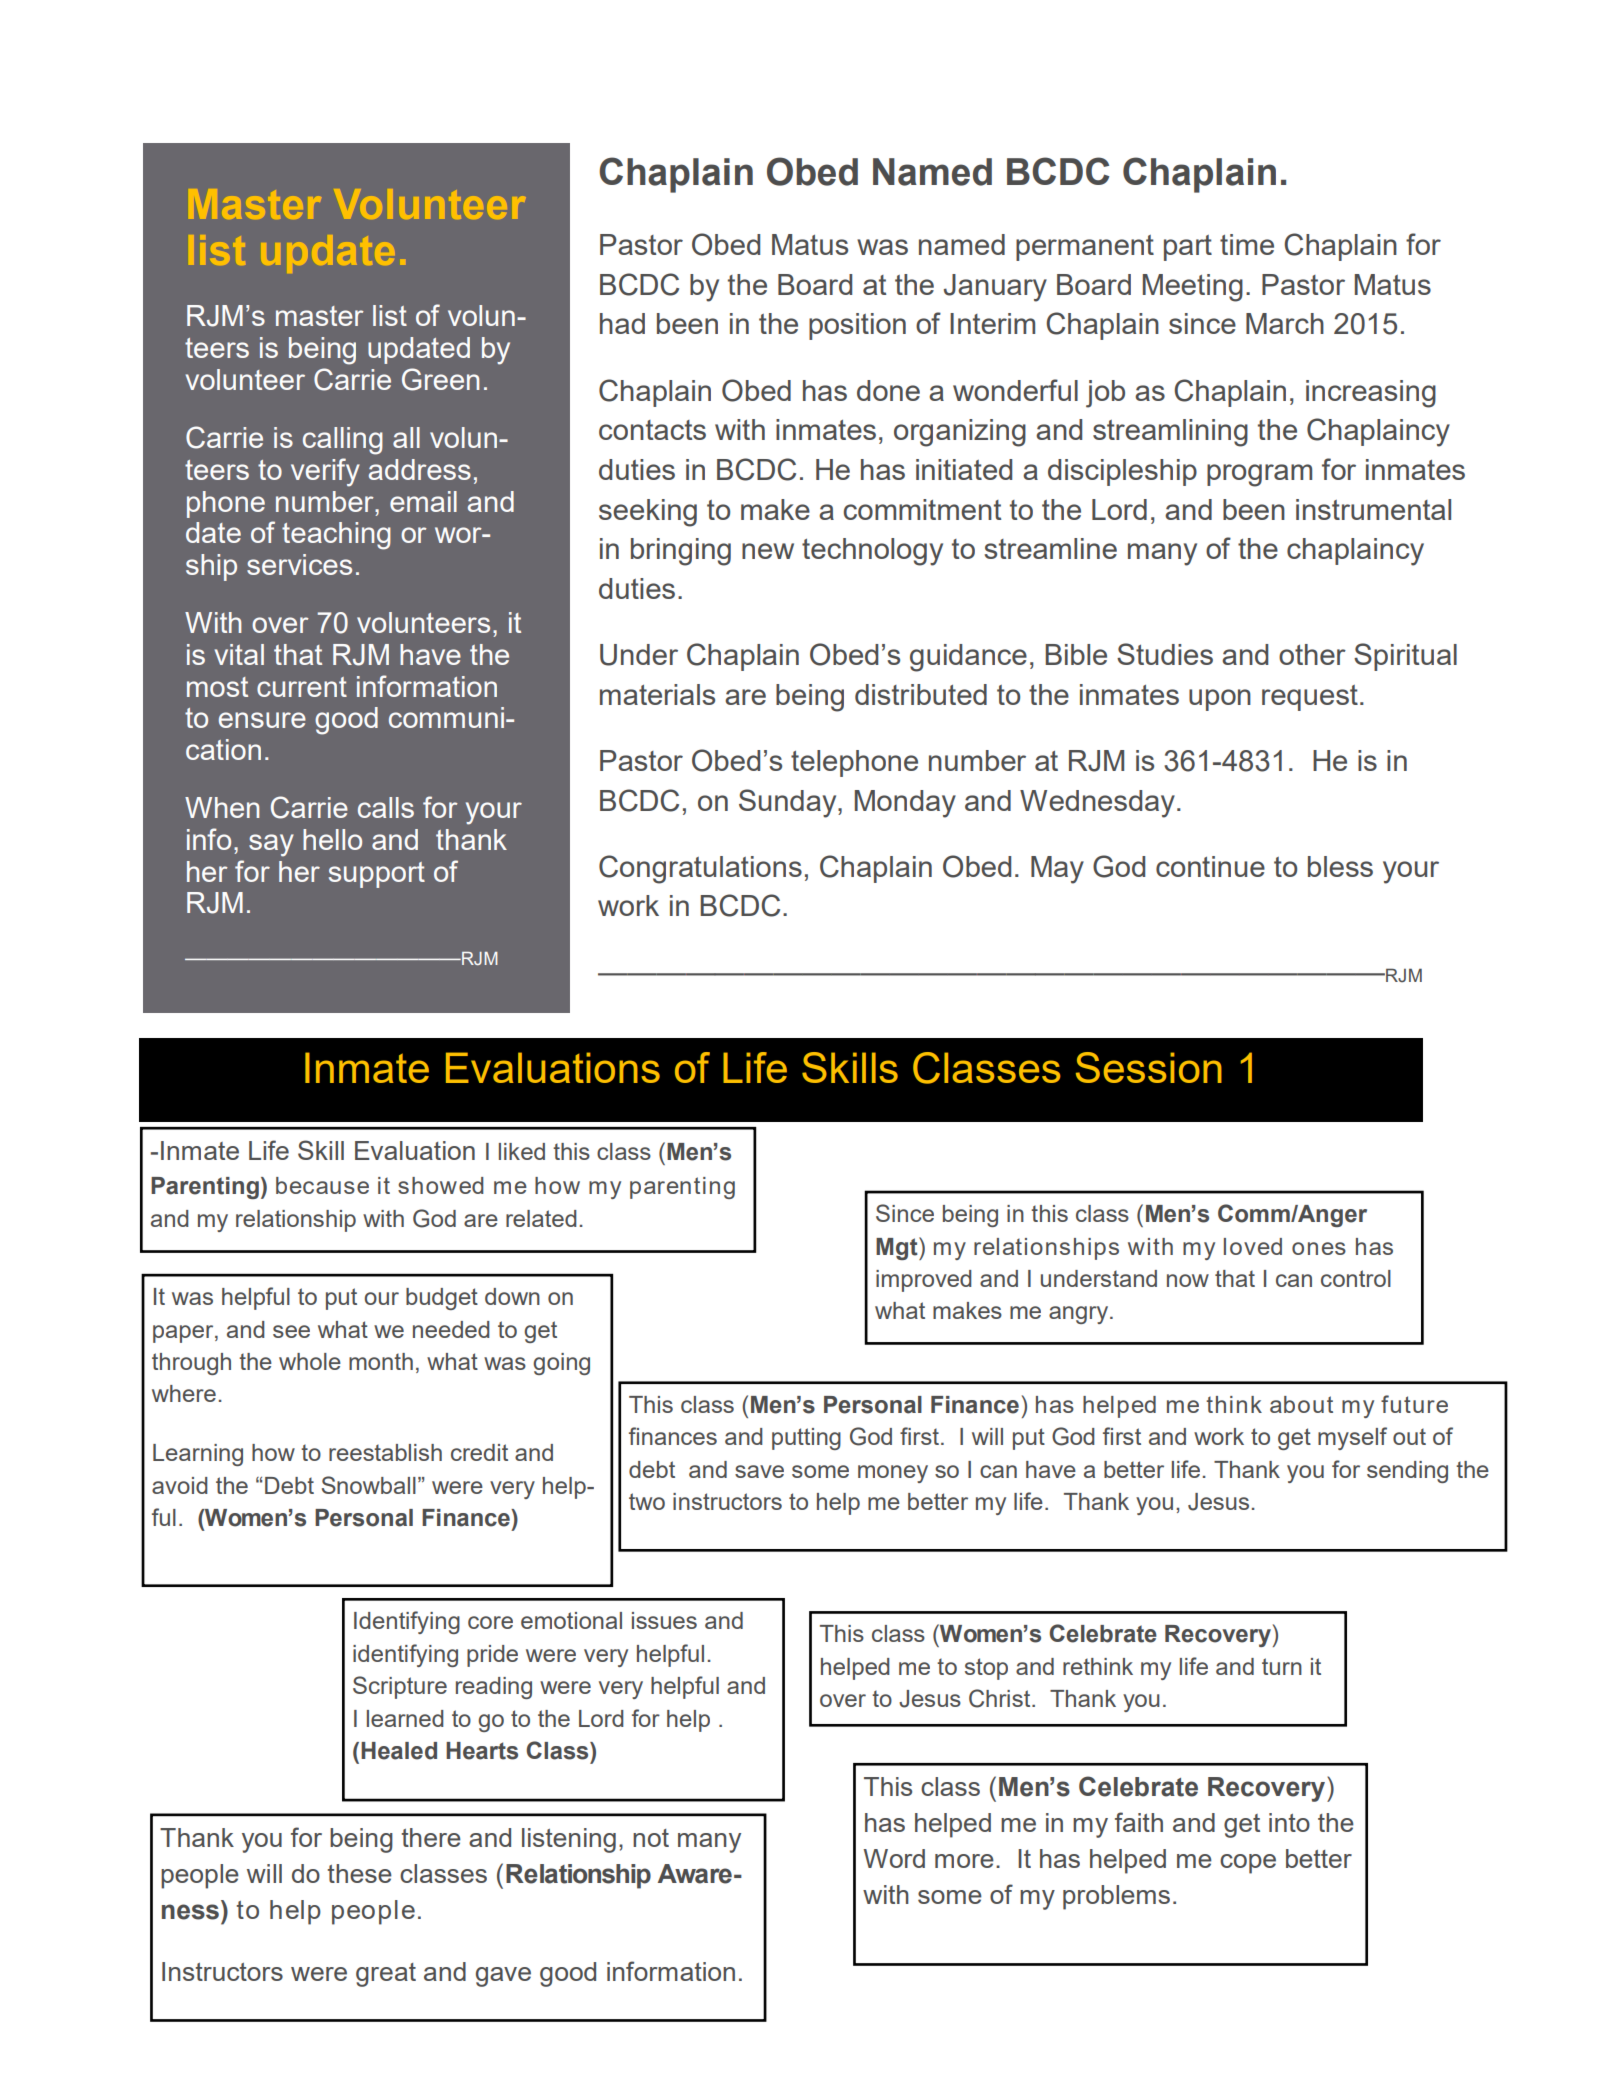 This image has height=2098, width=1621. What do you see at coordinates (1210, 866) in the image?
I see `continue` at bounding box center [1210, 866].
